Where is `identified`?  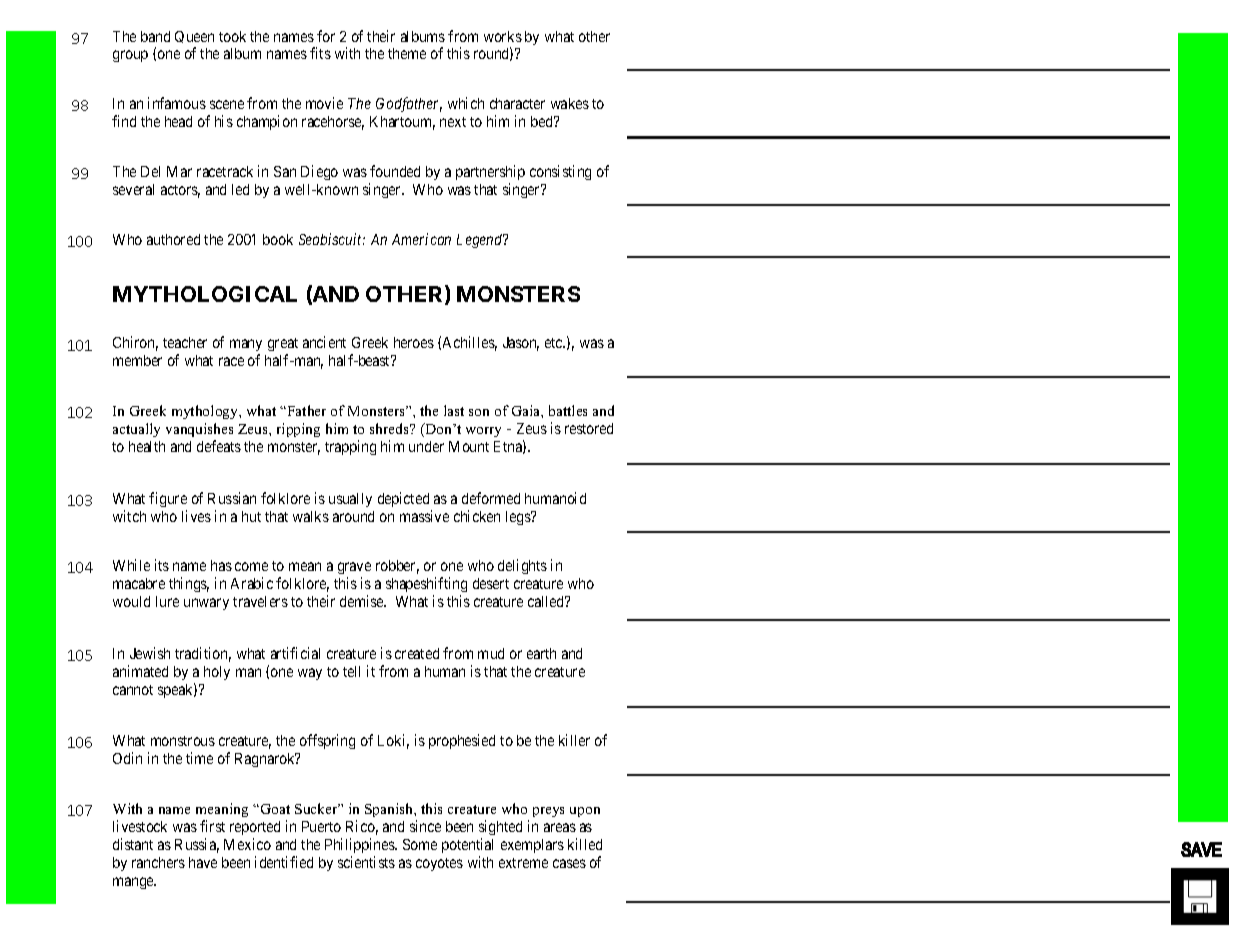
identified is located at coordinates (284, 862).
